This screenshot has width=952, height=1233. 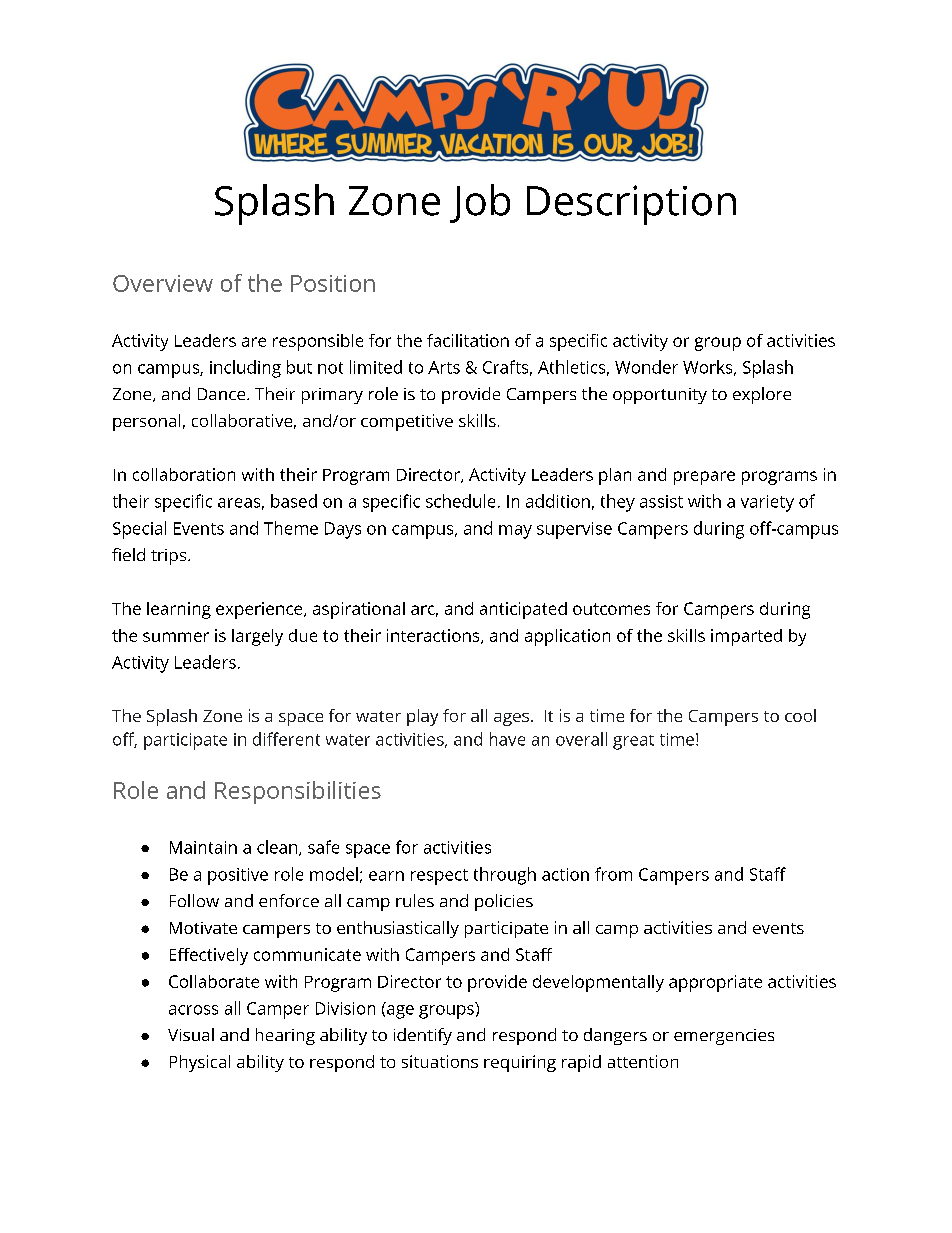 I want to click on Description, so click(x=631, y=205).
